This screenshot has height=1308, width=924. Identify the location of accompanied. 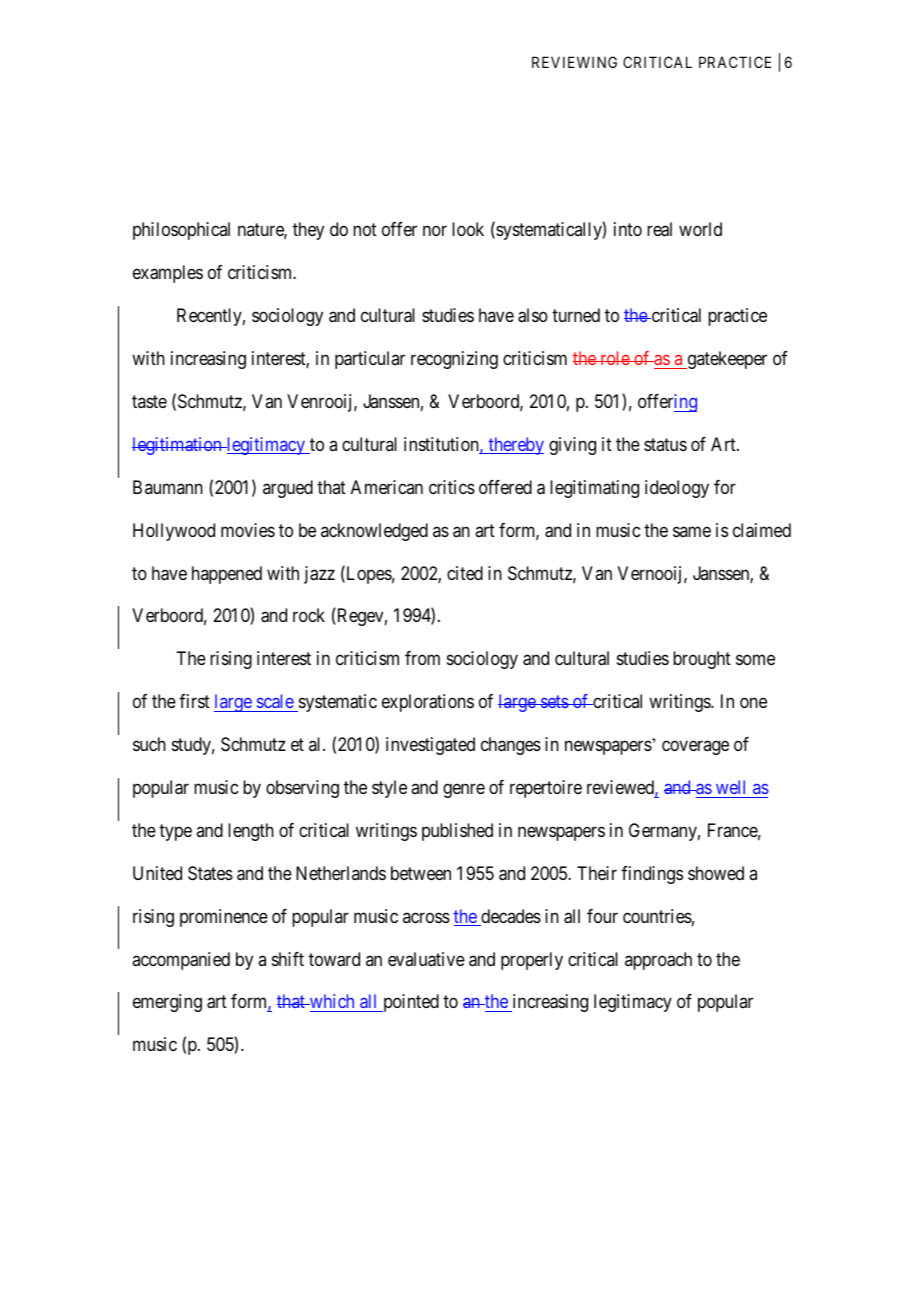
(181, 961).
